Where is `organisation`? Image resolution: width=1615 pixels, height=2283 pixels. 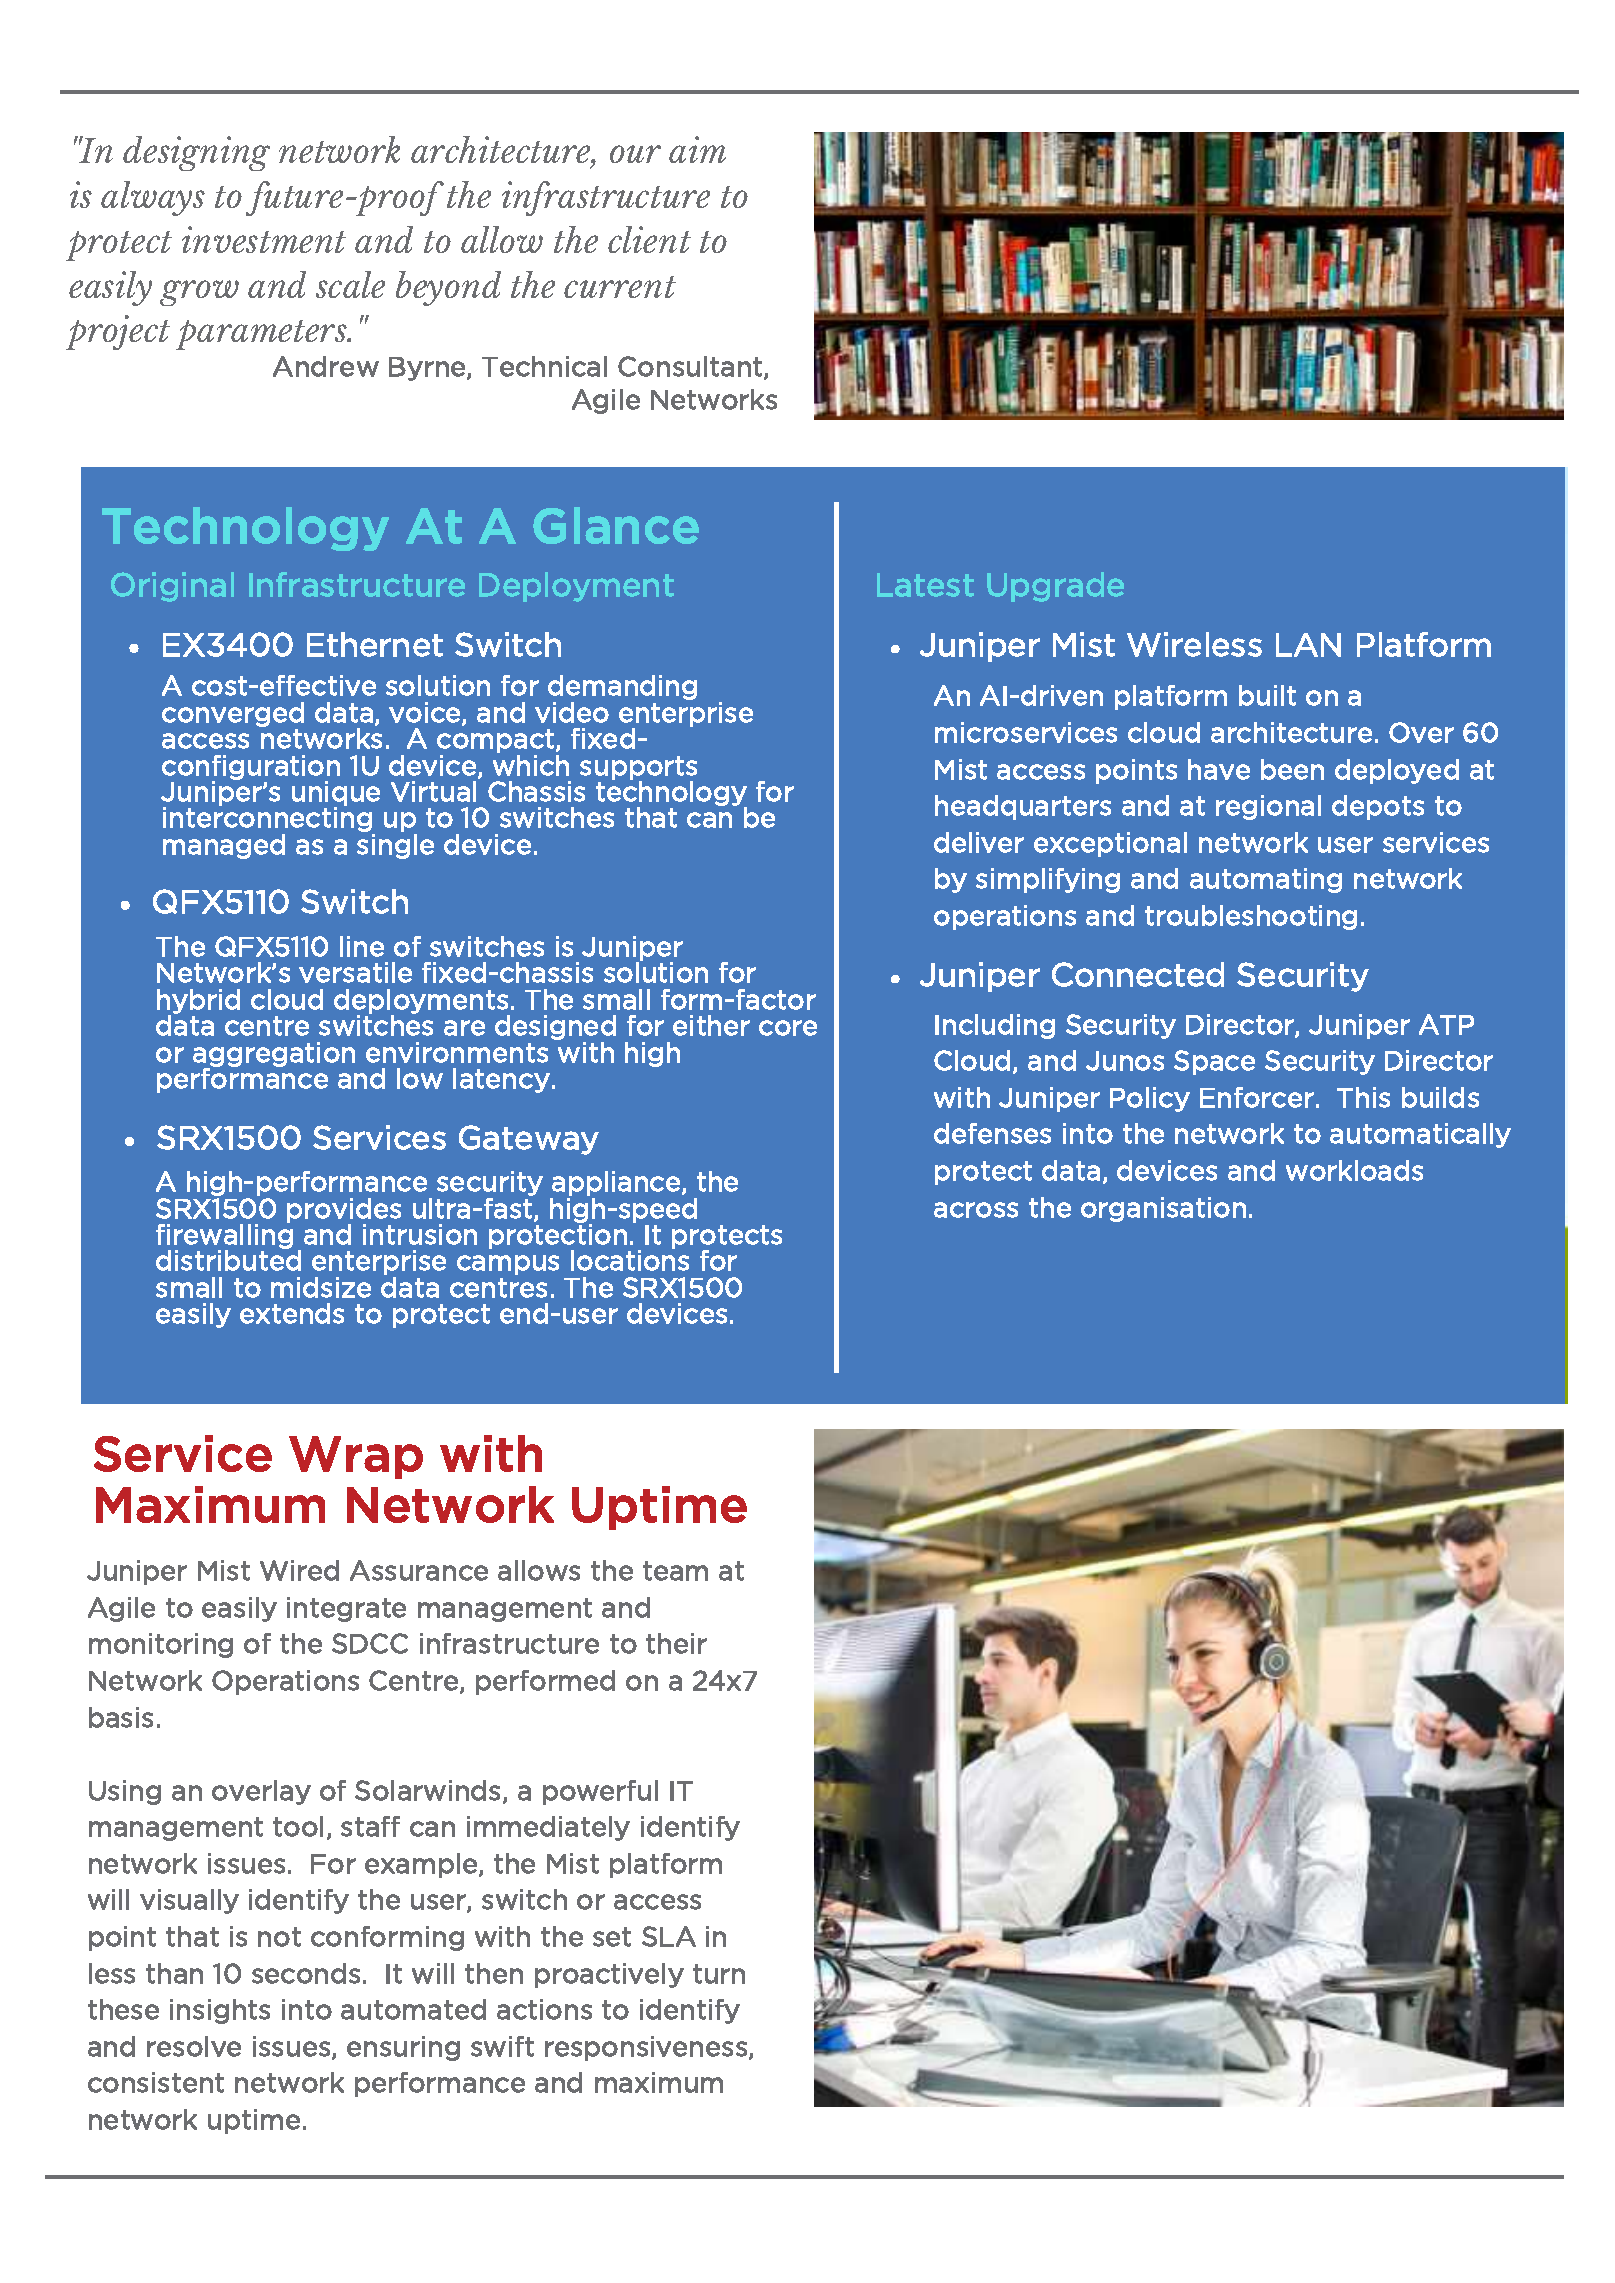
organisation is located at coordinates (1163, 1209).
